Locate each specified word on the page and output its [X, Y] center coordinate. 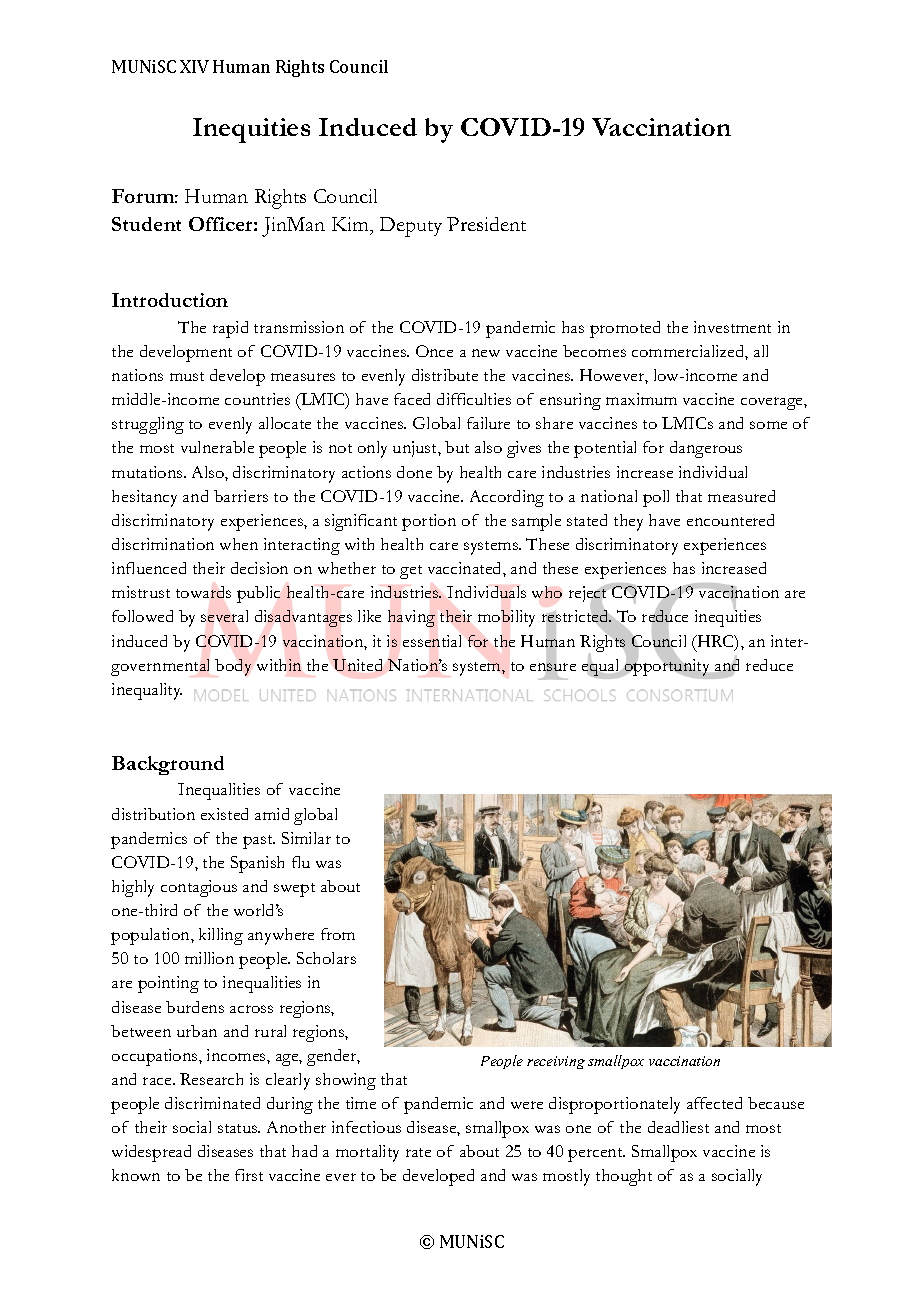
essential [432, 641]
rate [418, 1152]
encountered [730, 520]
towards [203, 592]
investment [732, 327]
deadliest [678, 1127]
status [239, 1128]
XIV [194, 66]
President [486, 224]
